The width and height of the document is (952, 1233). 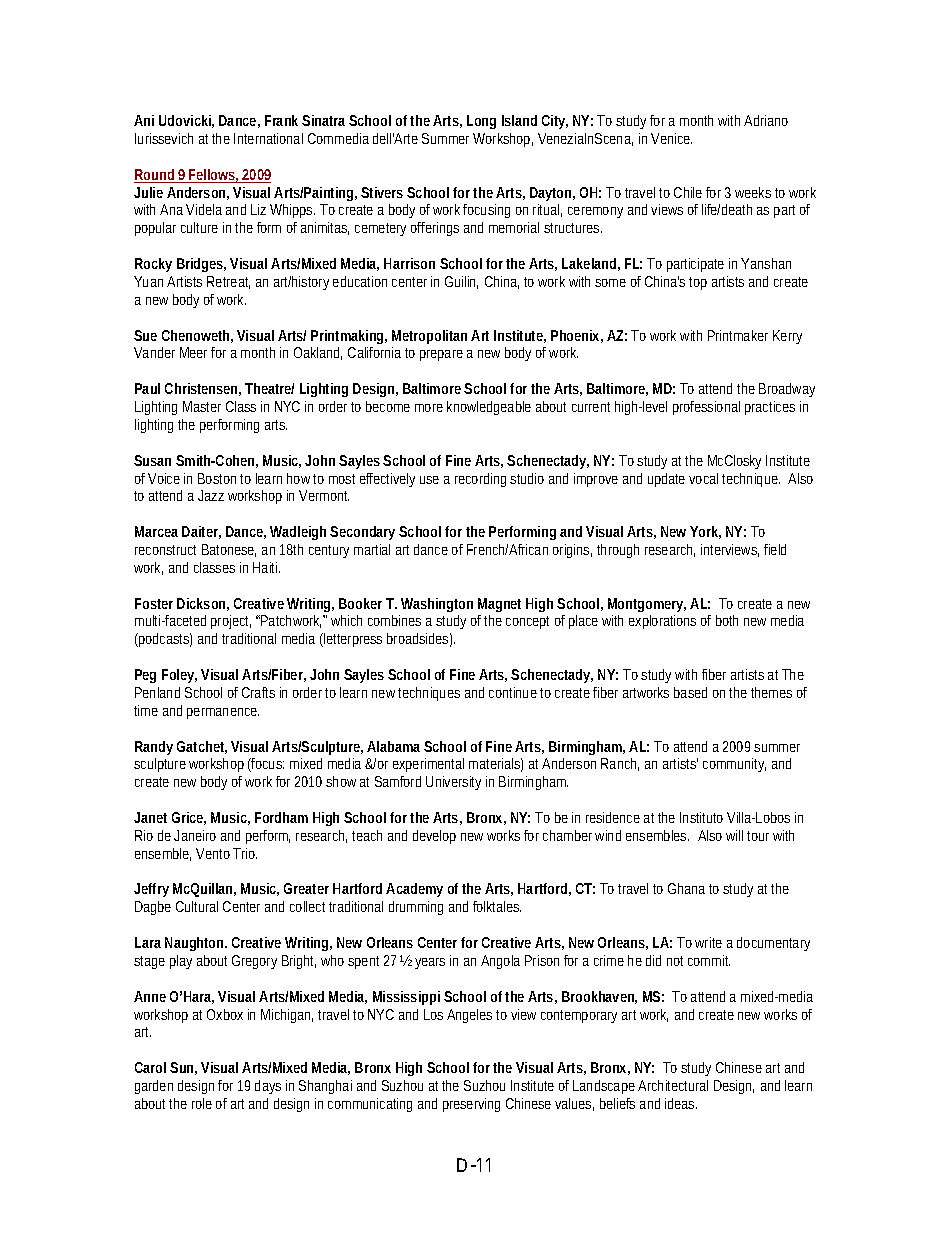 I want to click on Kerry, so click(x=787, y=337).
